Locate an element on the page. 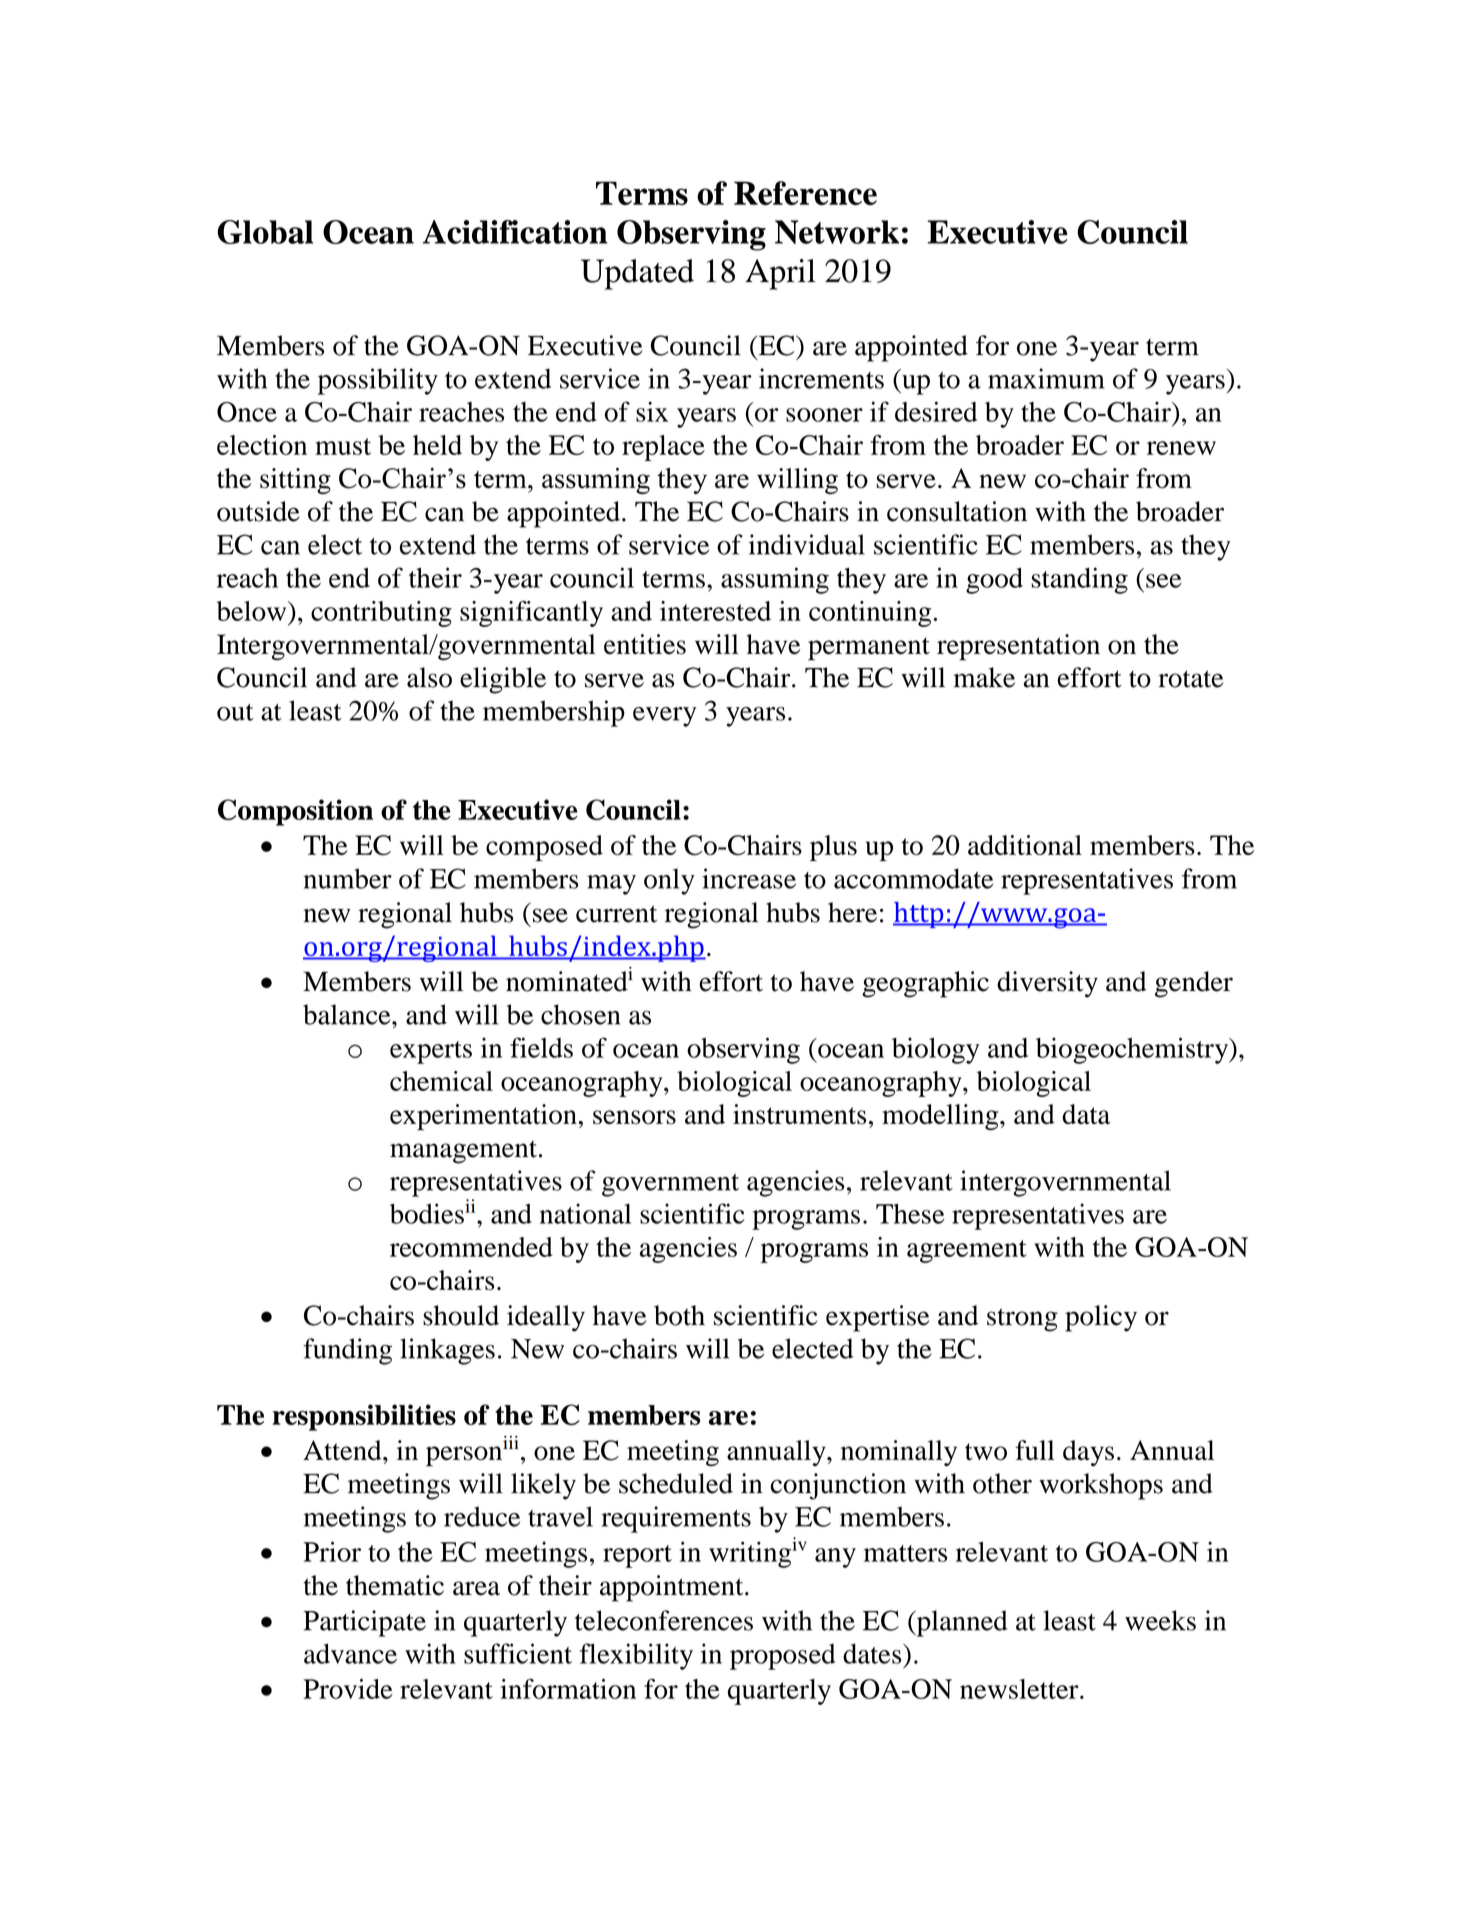 This image has width=1472, height=1905. instruments is located at coordinates (799, 1114).
